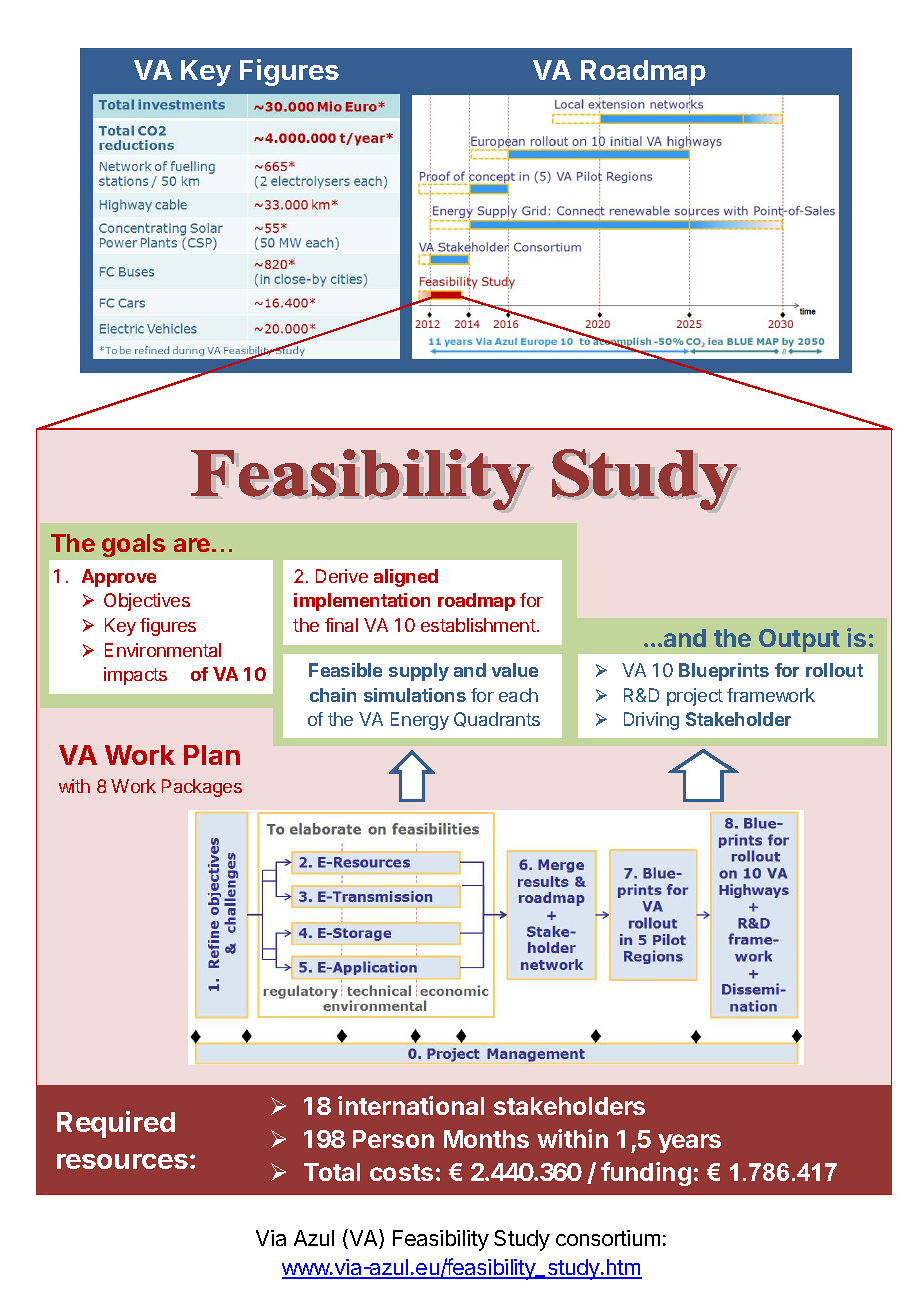 The height and width of the screenshot is (1308, 924). Describe the element at coordinates (401, 1172) in the screenshot. I see `costs` at that location.
